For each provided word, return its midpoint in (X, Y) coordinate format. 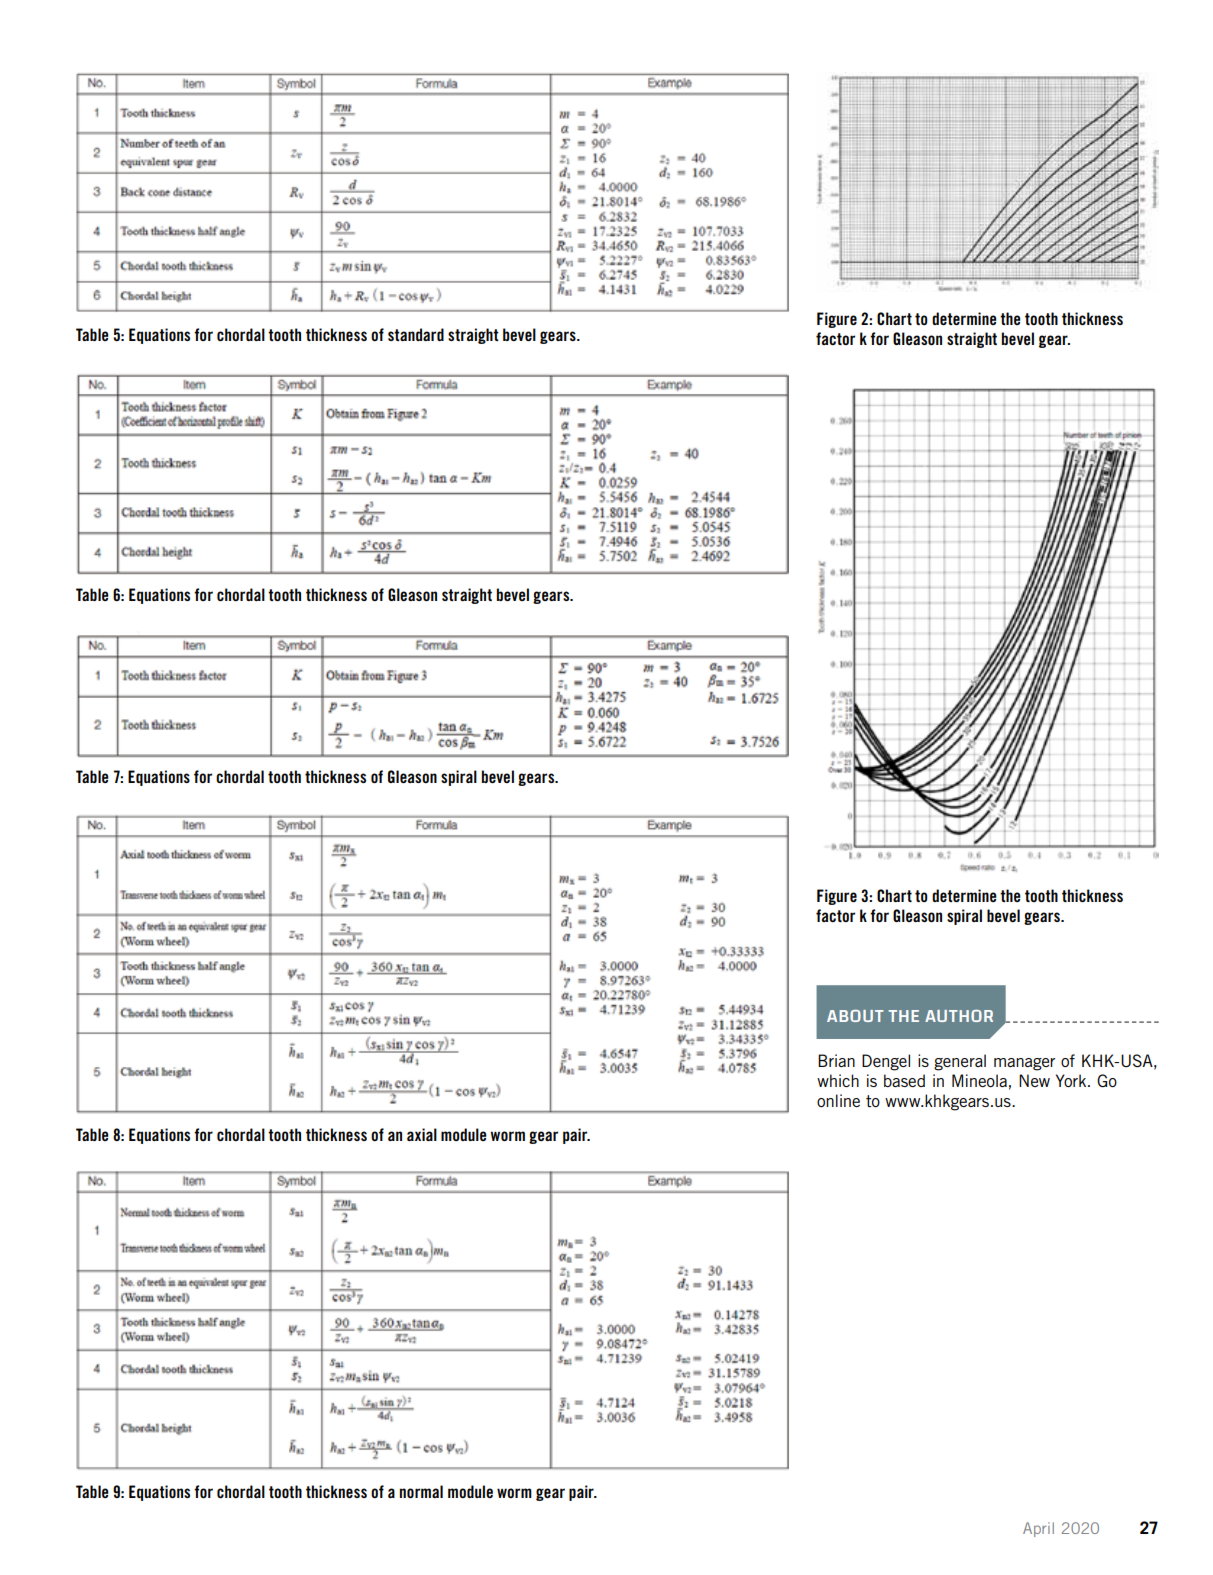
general (960, 1062)
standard (416, 334)
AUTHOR (959, 1016)
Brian (836, 1060)
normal (421, 1491)
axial (422, 1134)
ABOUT (855, 1016)
